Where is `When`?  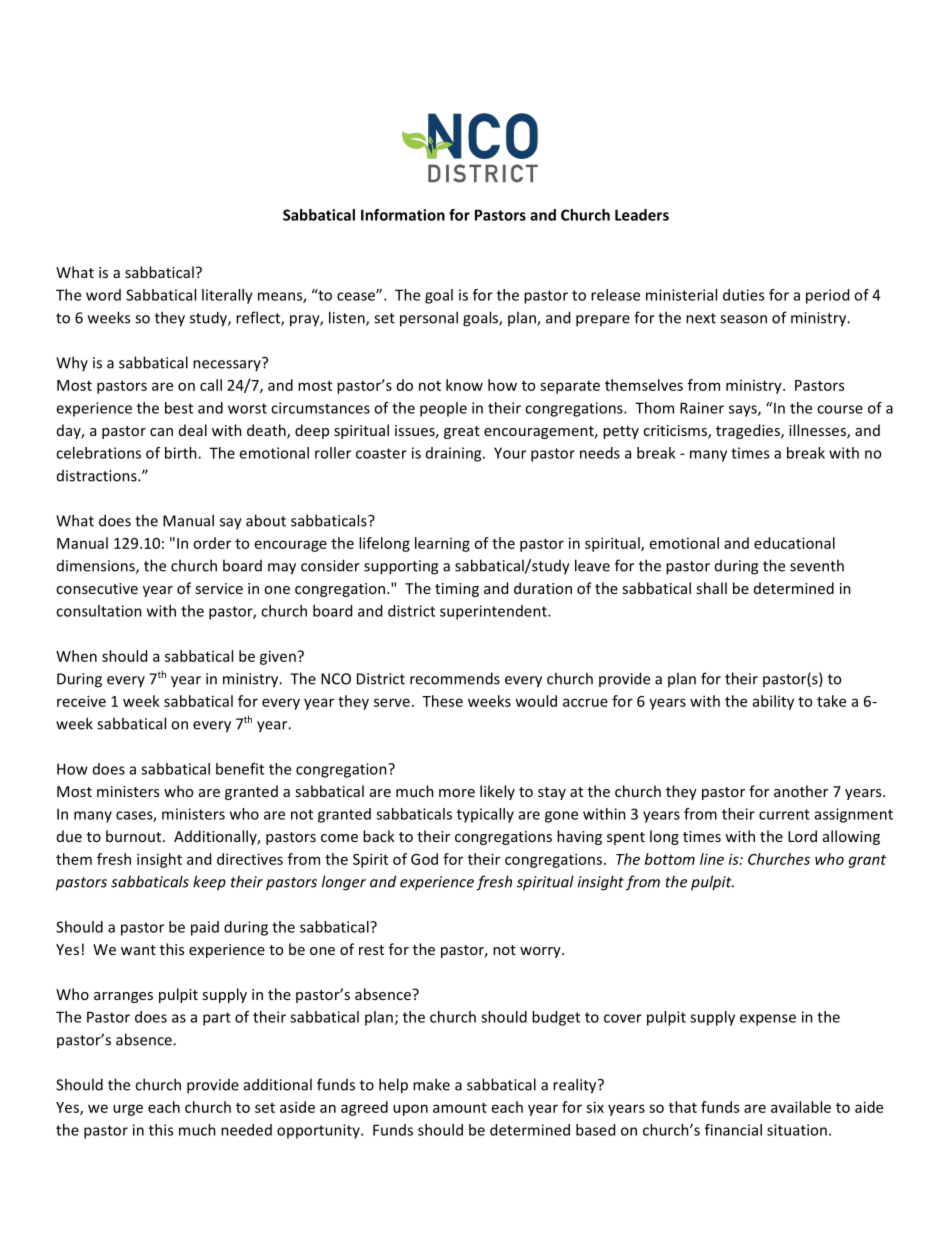 When is located at coordinates (76, 656).
